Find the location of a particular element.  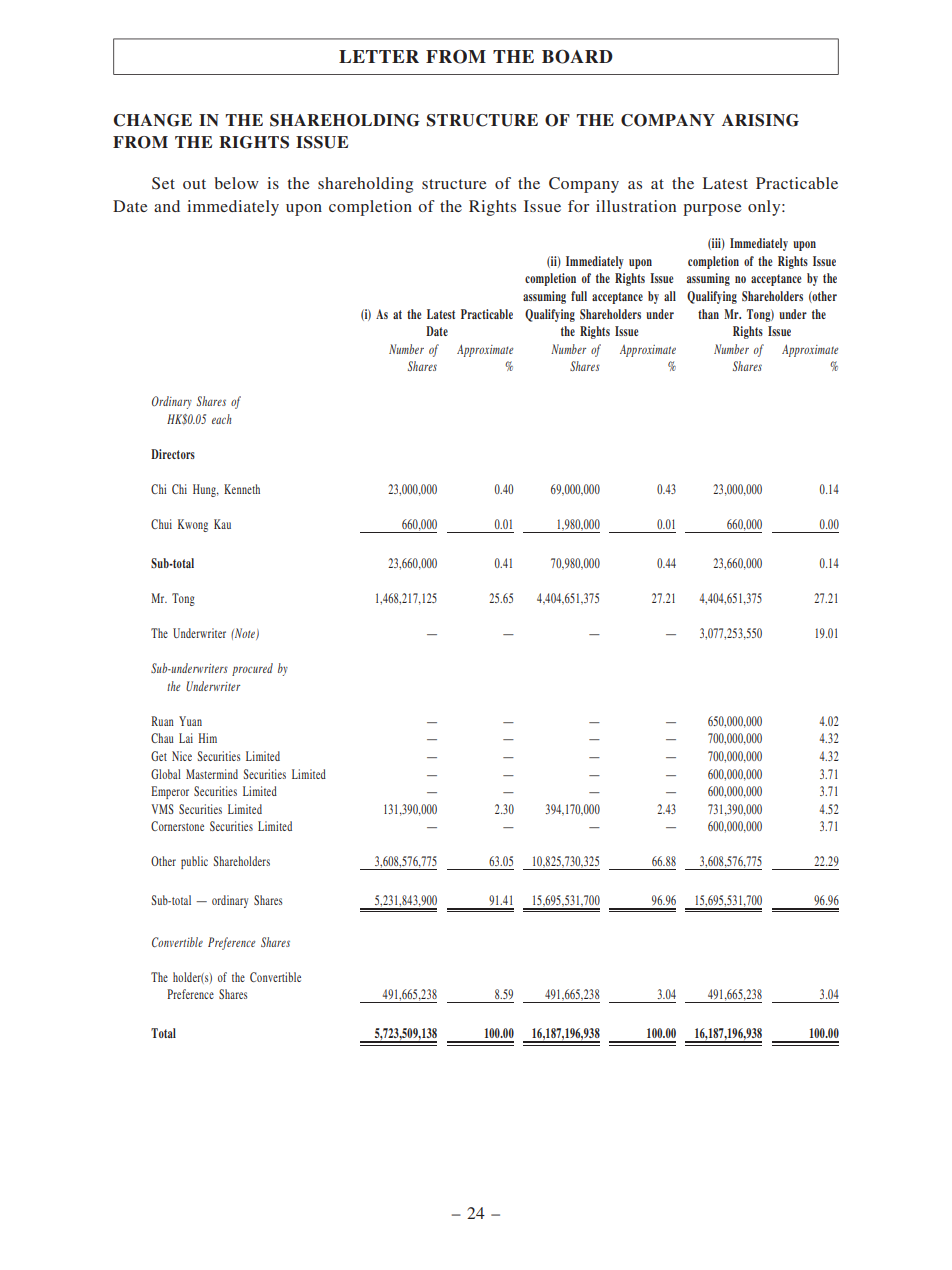

all is located at coordinates (670, 296).
